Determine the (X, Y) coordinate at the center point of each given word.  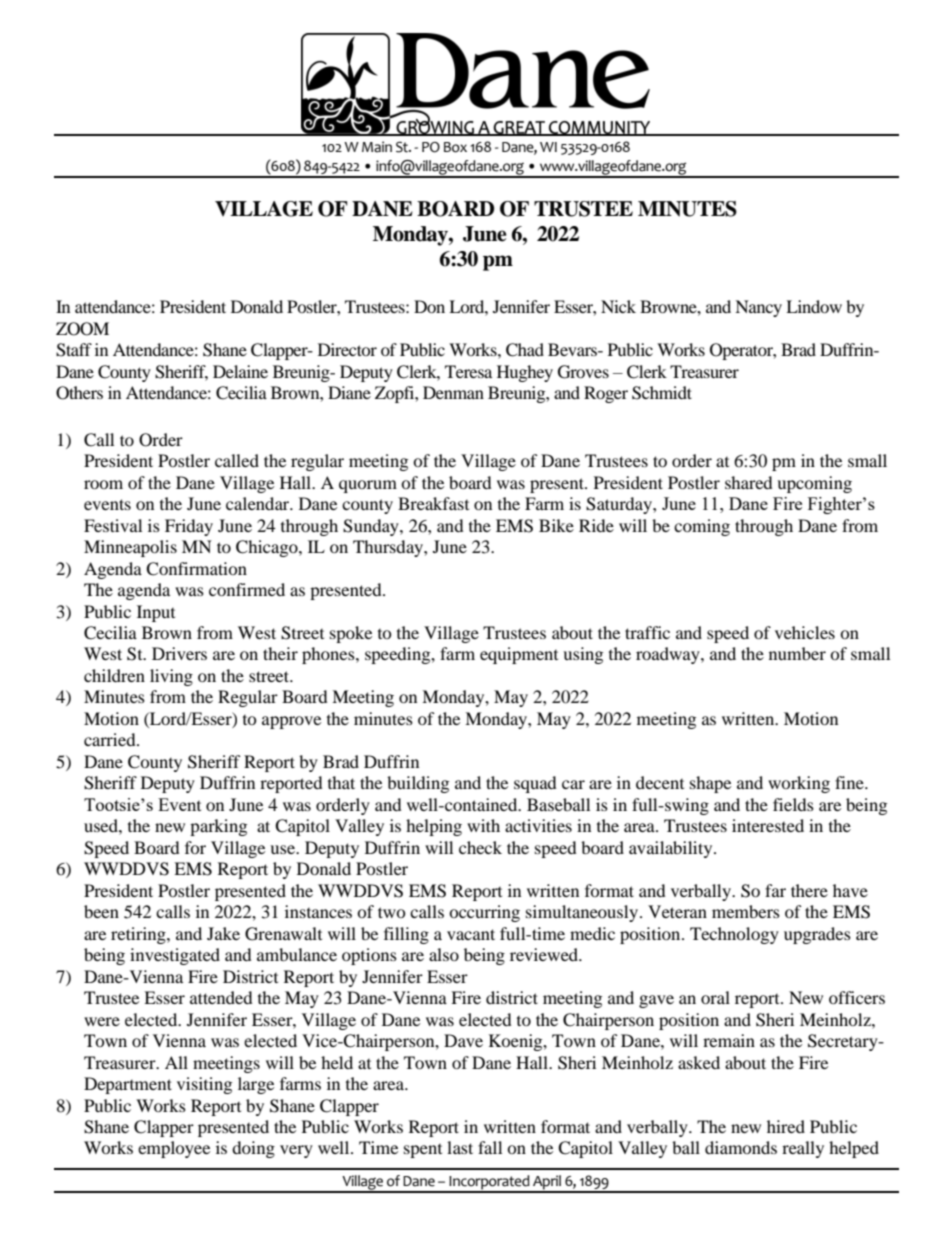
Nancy (758, 308)
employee (174, 1149)
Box (455, 147)
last (460, 1147)
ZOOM (82, 329)
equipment (519, 655)
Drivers (179, 653)
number (797, 653)
